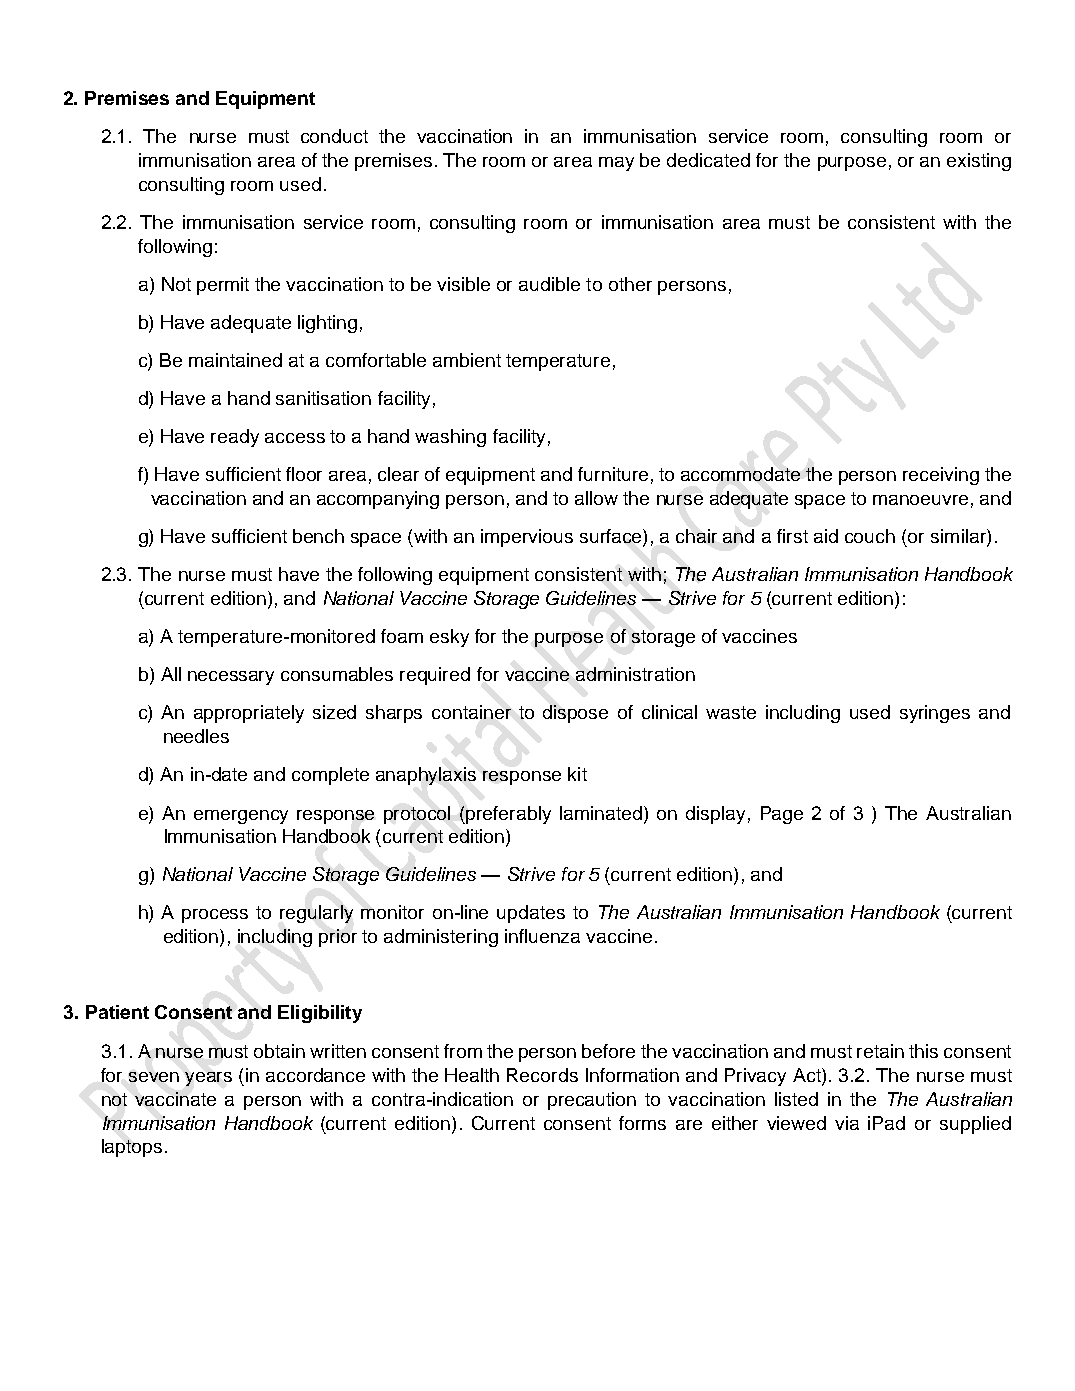 Image resolution: width=1075 pixels, height=1391 pixels. Describe the element at coordinates (979, 162) in the page. I see `existing` at that location.
